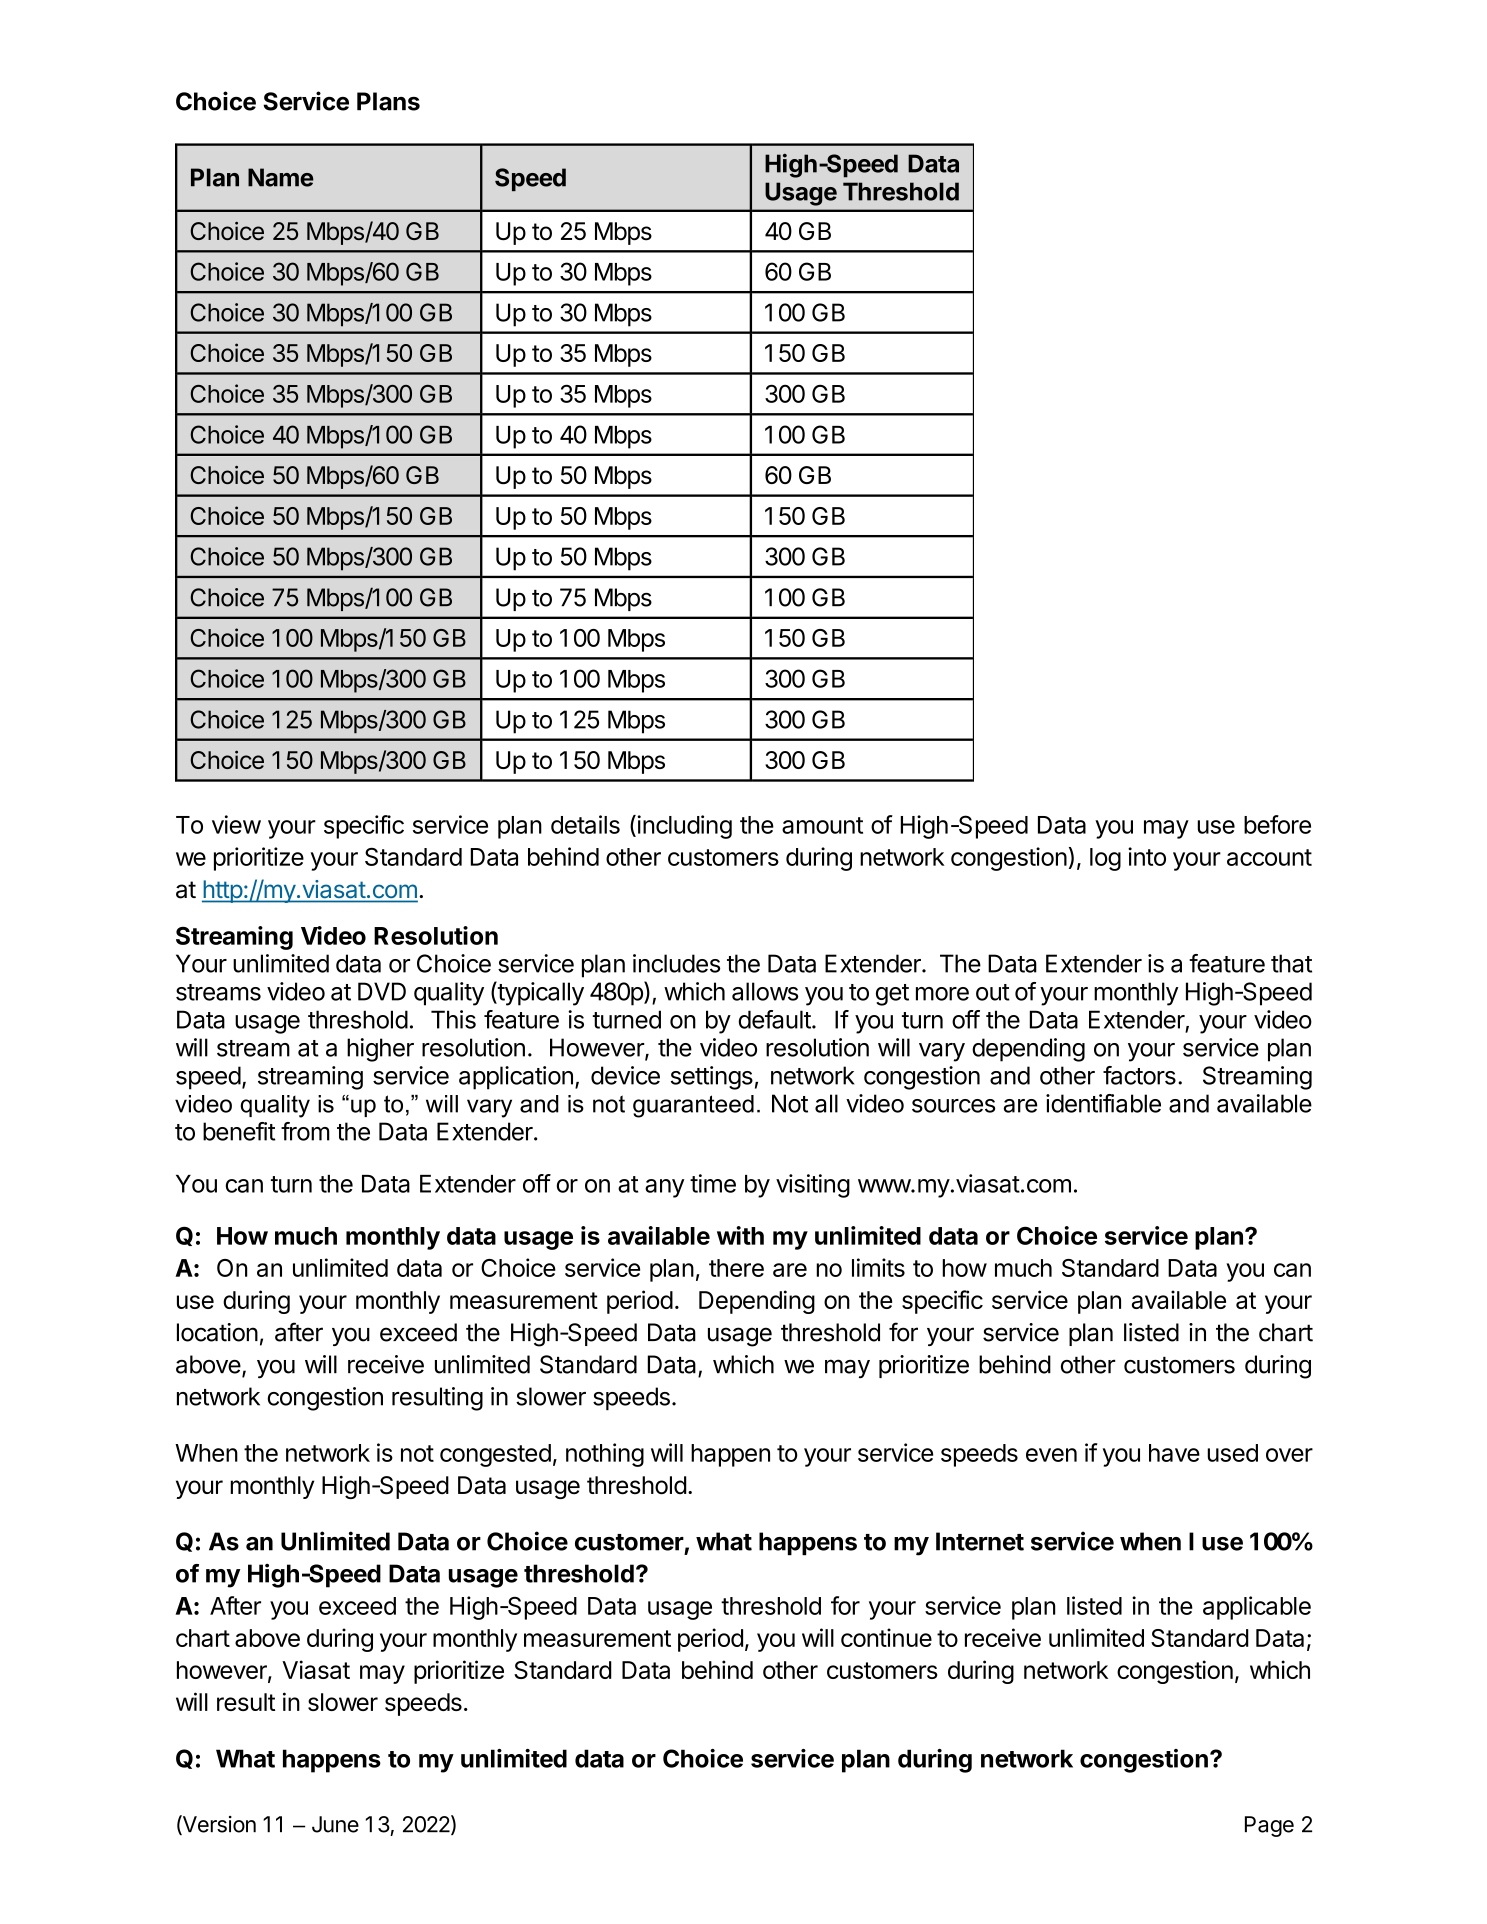 Image resolution: width=1487 pixels, height=1924 pixels. I want to click on before, so click(1277, 824).
